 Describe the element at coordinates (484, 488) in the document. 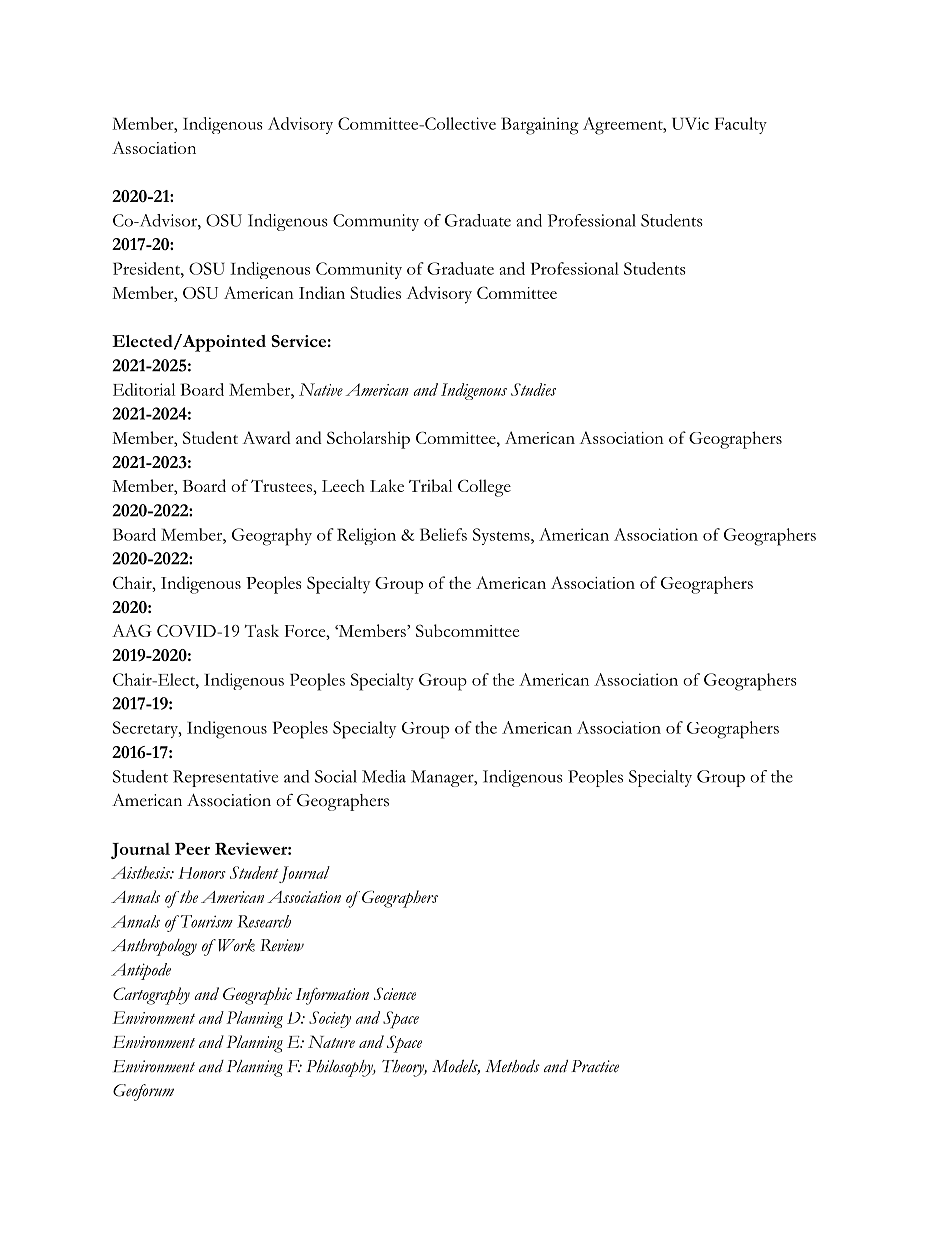

I see `College` at that location.
